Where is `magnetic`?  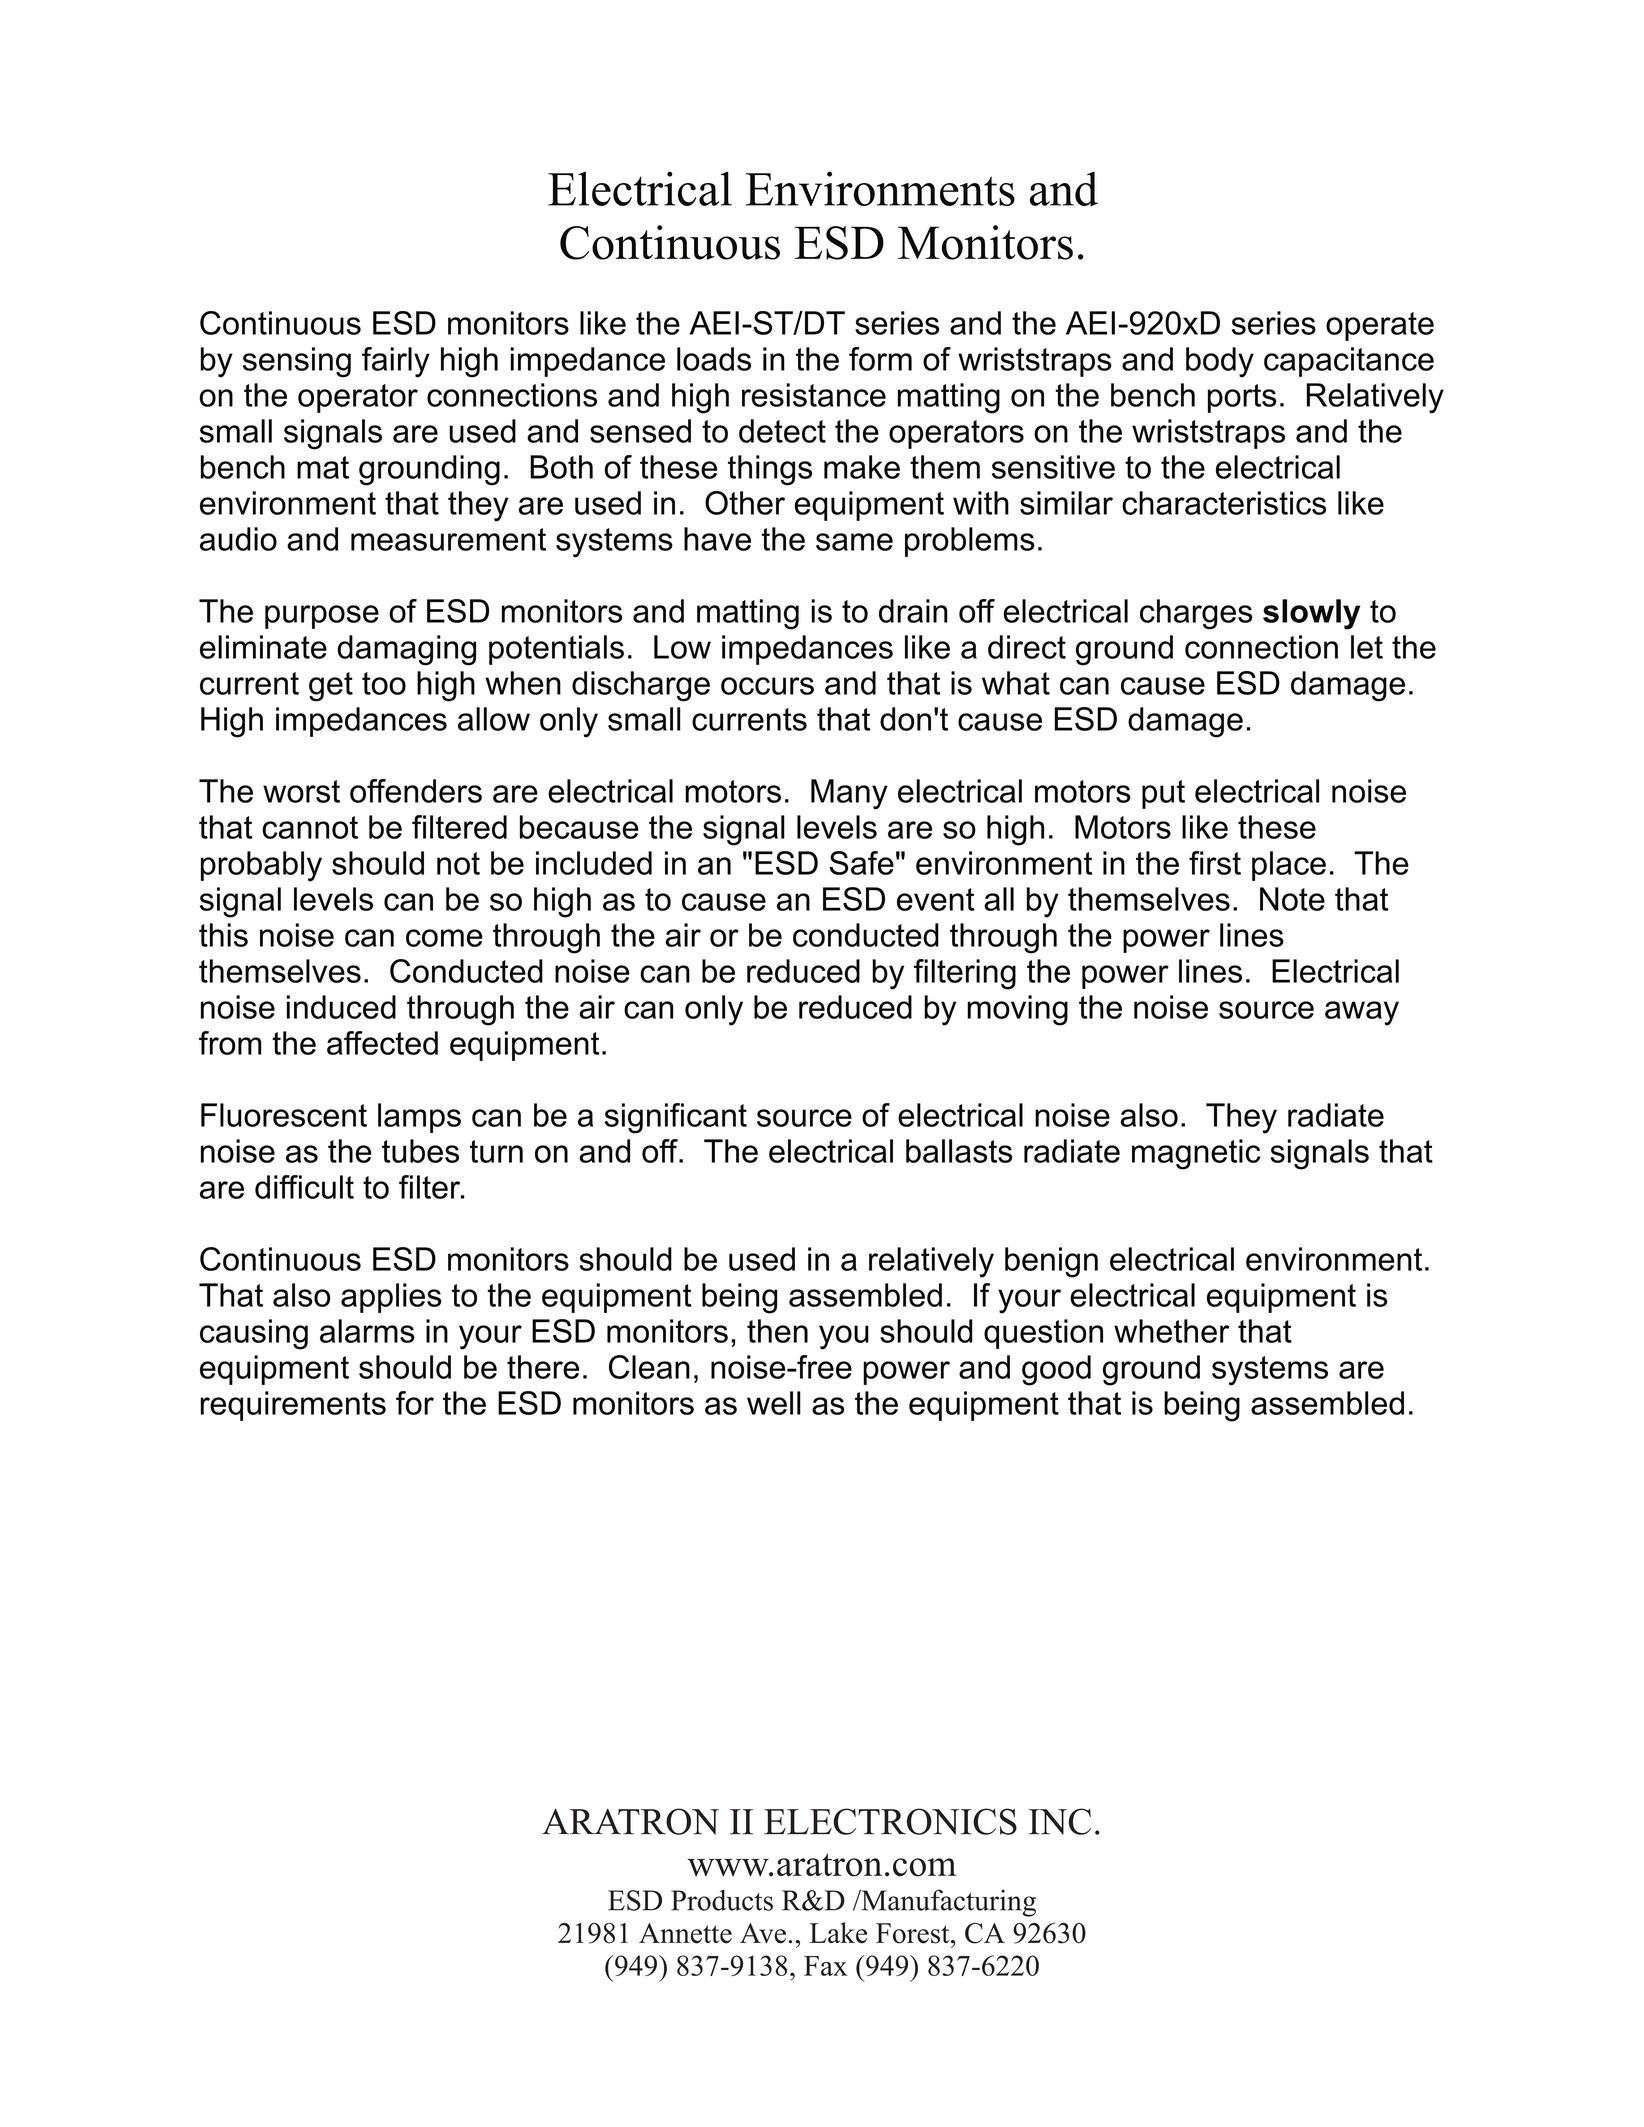
magnetic is located at coordinates (1196, 1154).
